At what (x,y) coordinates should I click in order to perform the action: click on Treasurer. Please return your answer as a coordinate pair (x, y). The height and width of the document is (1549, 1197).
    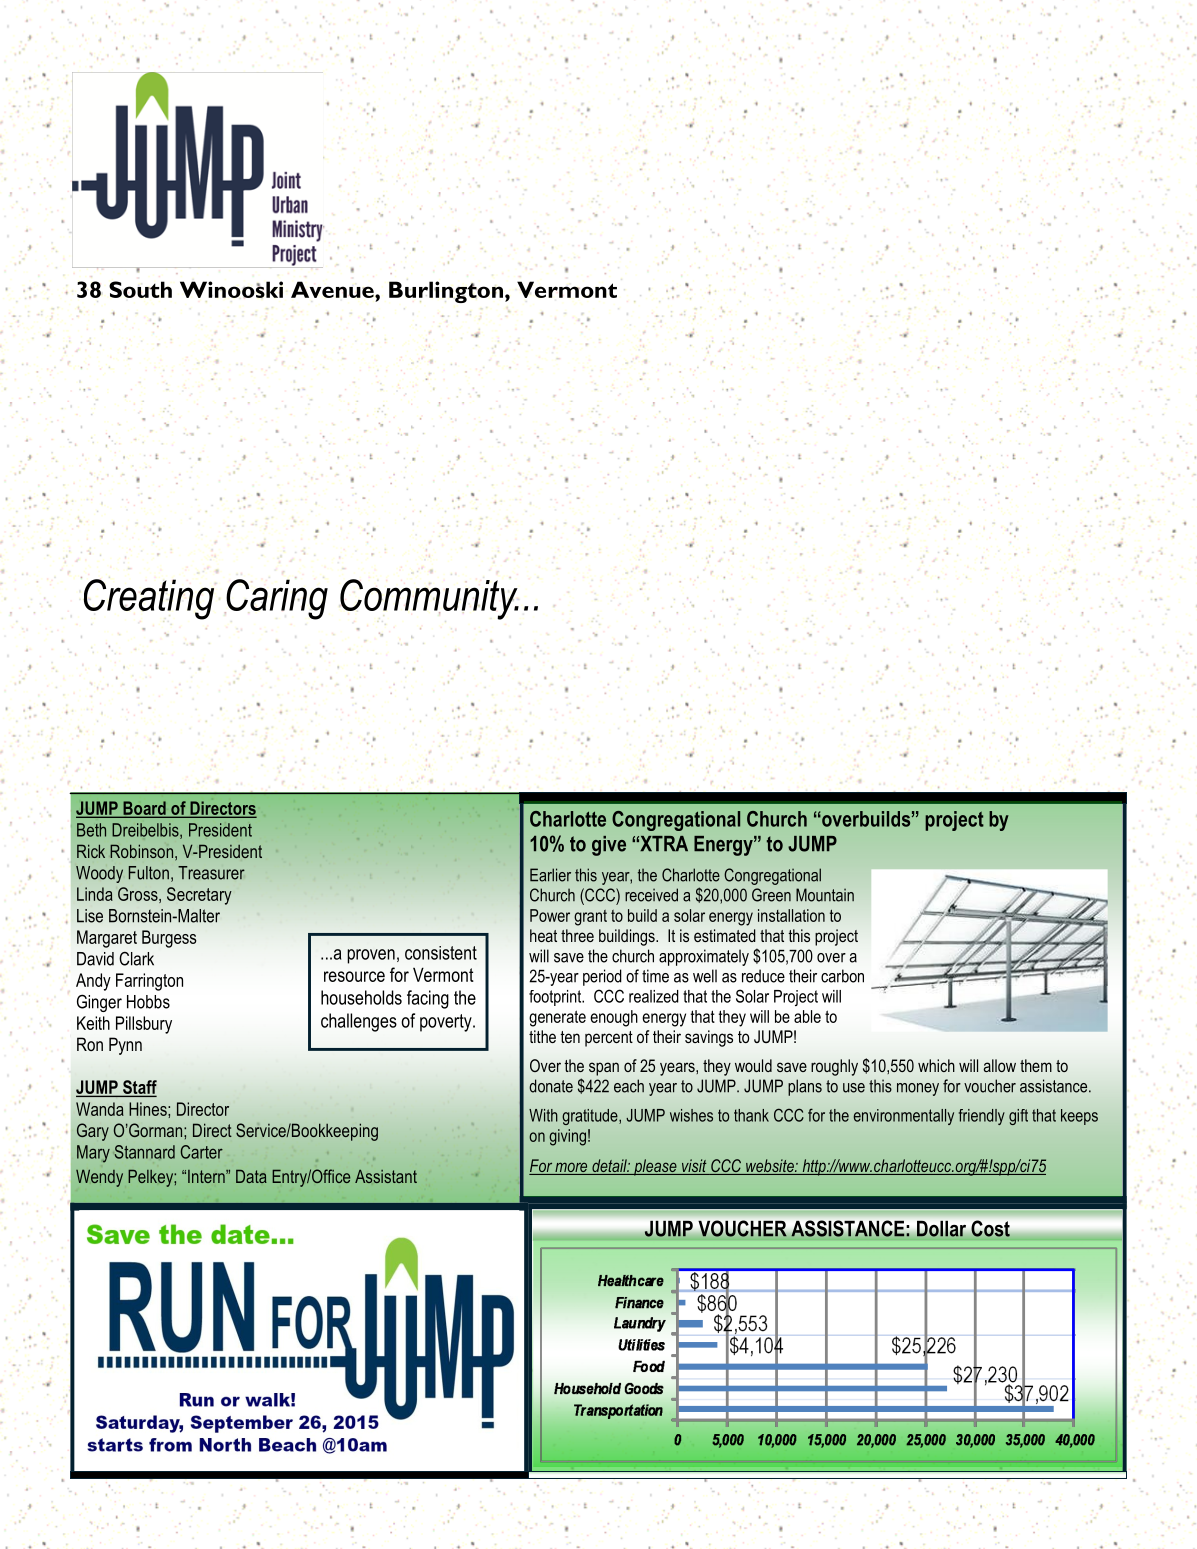
    Looking at the image, I should click on (211, 873).
